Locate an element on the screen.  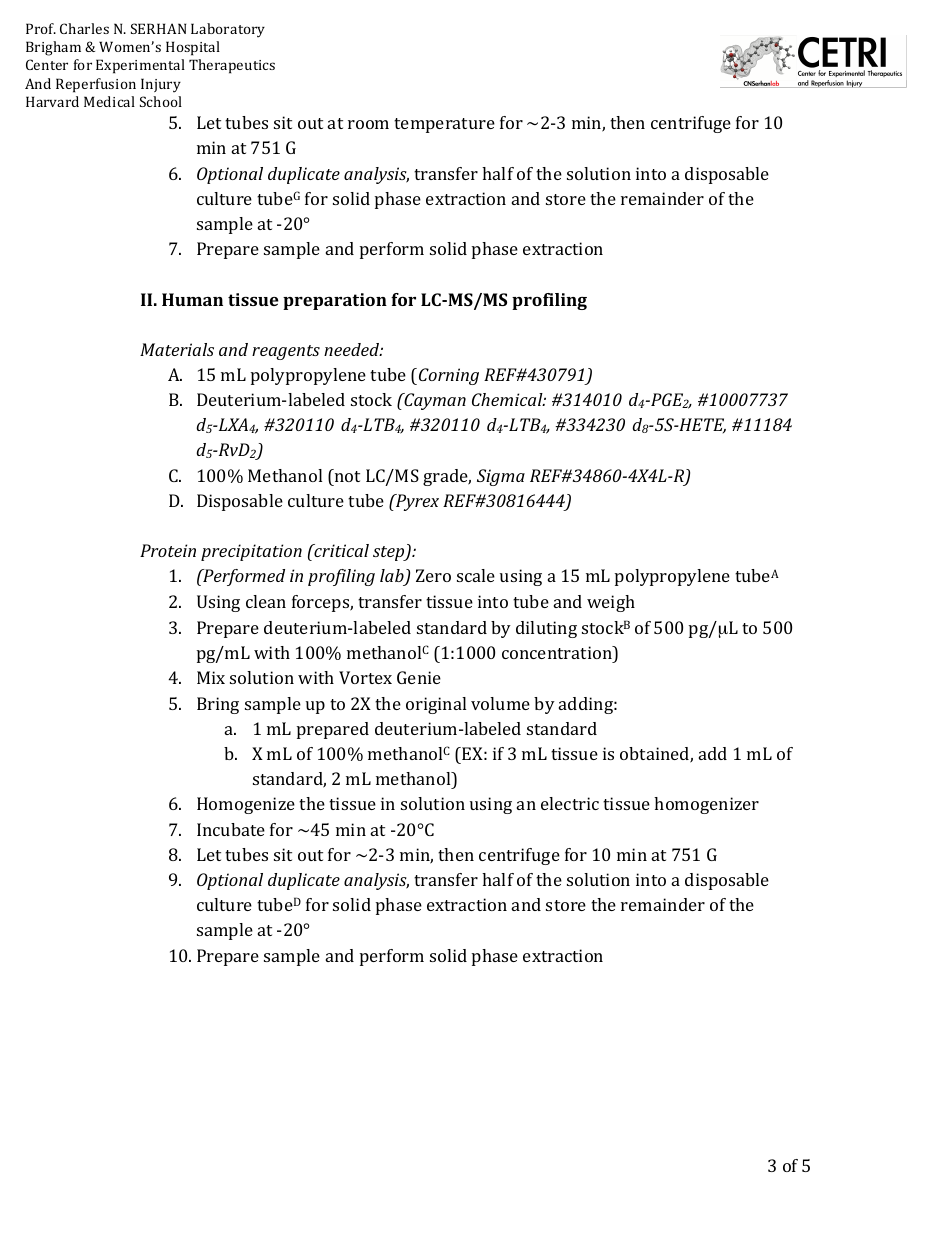
Therapeutics is located at coordinates (232, 66).
